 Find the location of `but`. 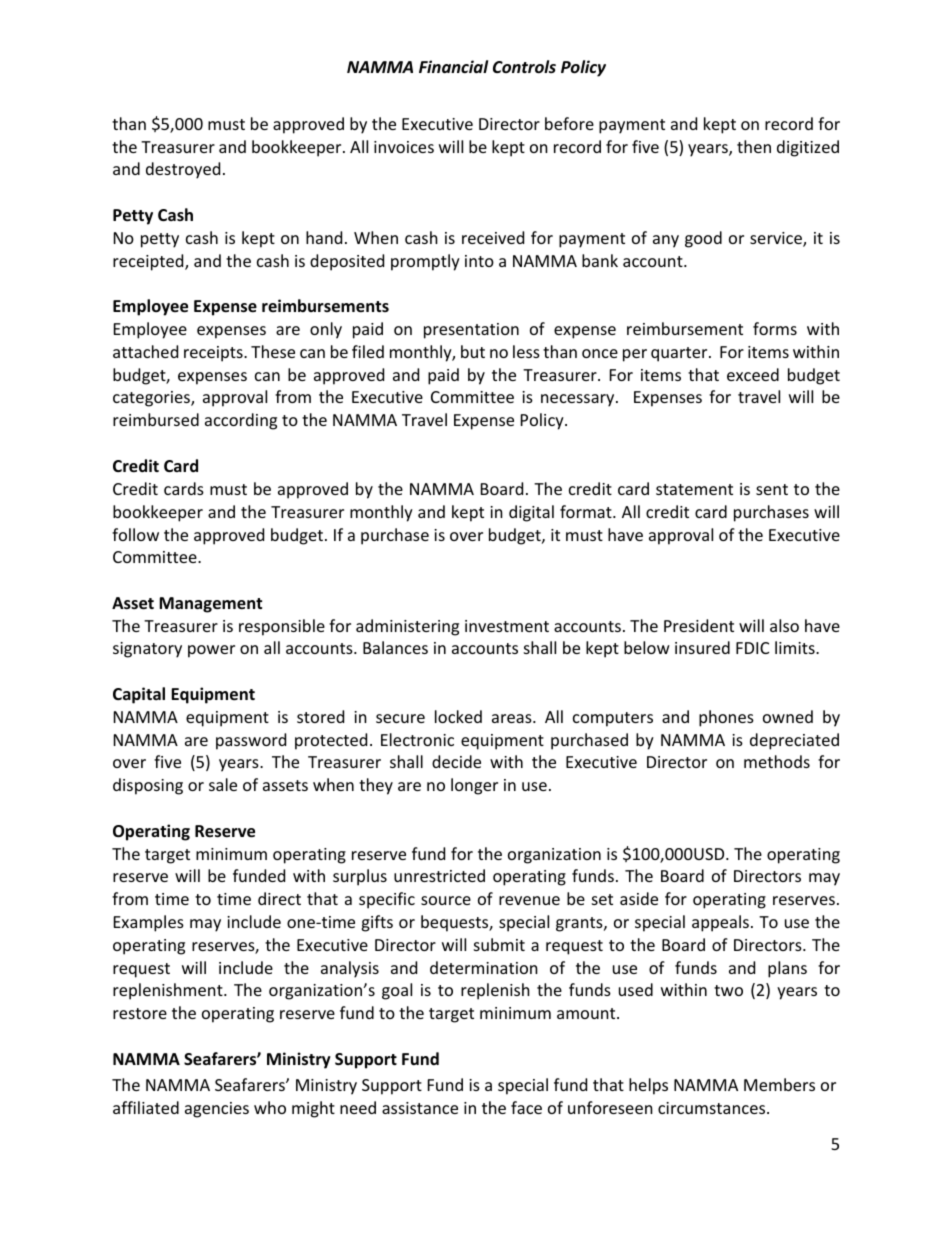

but is located at coordinates (473, 351).
